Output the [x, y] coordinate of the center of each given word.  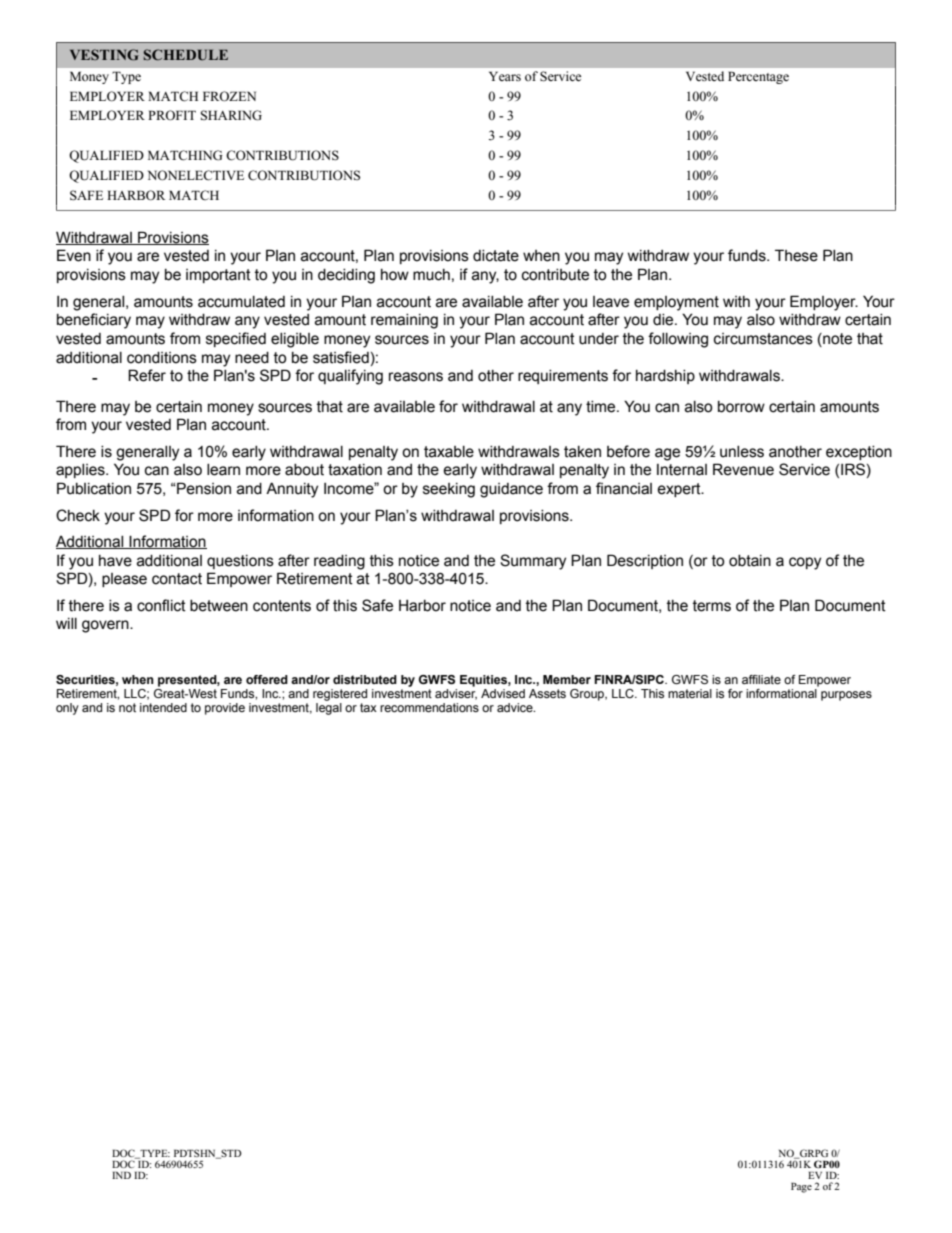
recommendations [429, 707]
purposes [846, 696]
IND [121, 1175]
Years [505, 76]
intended [163, 707]
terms [712, 606]
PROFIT [172, 115]
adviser [456, 694]
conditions [162, 358]
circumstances [763, 339]
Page [801, 1188]
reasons [416, 377]
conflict [161, 605]
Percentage [758, 77]
